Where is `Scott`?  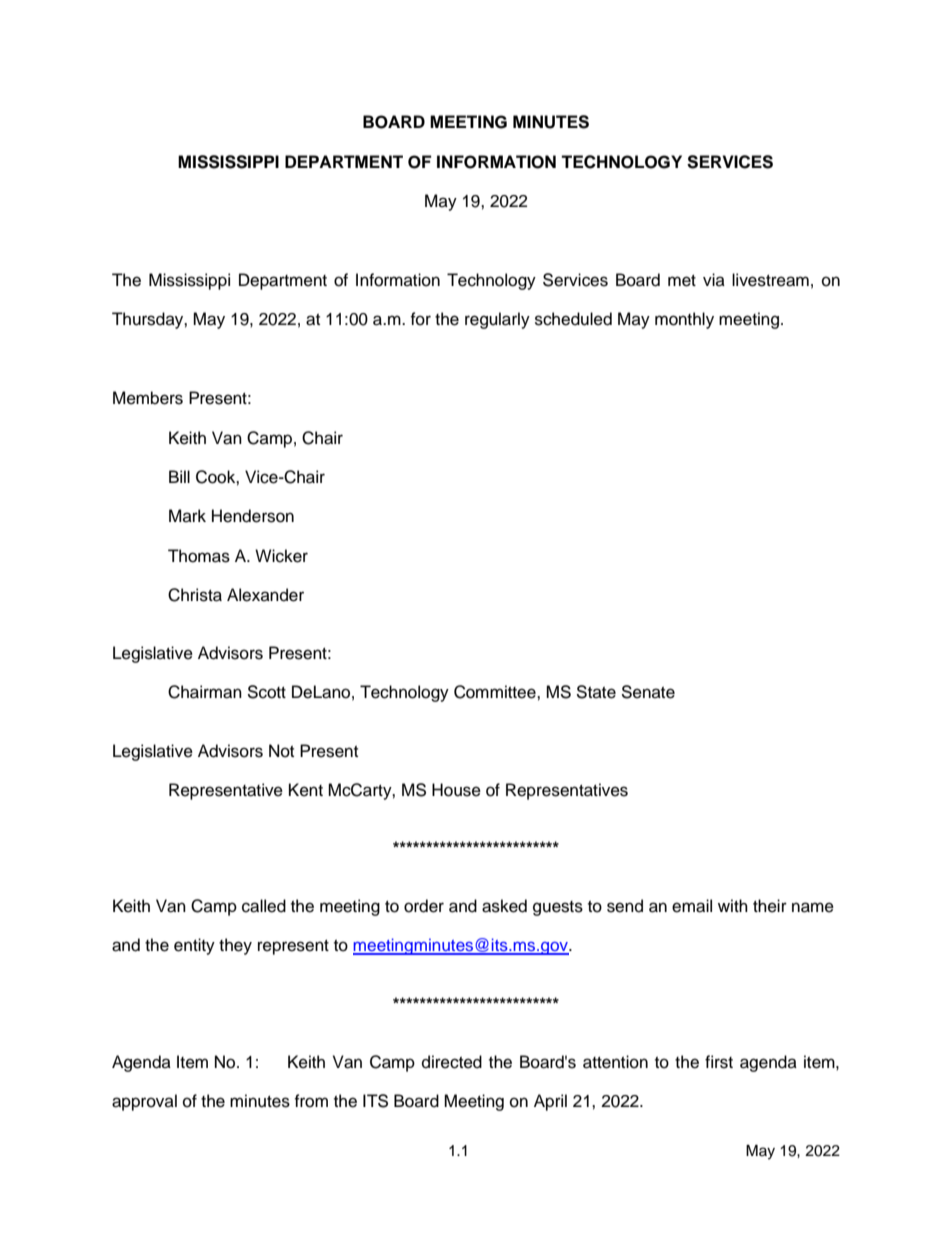
Scott is located at coordinates (266, 692).
